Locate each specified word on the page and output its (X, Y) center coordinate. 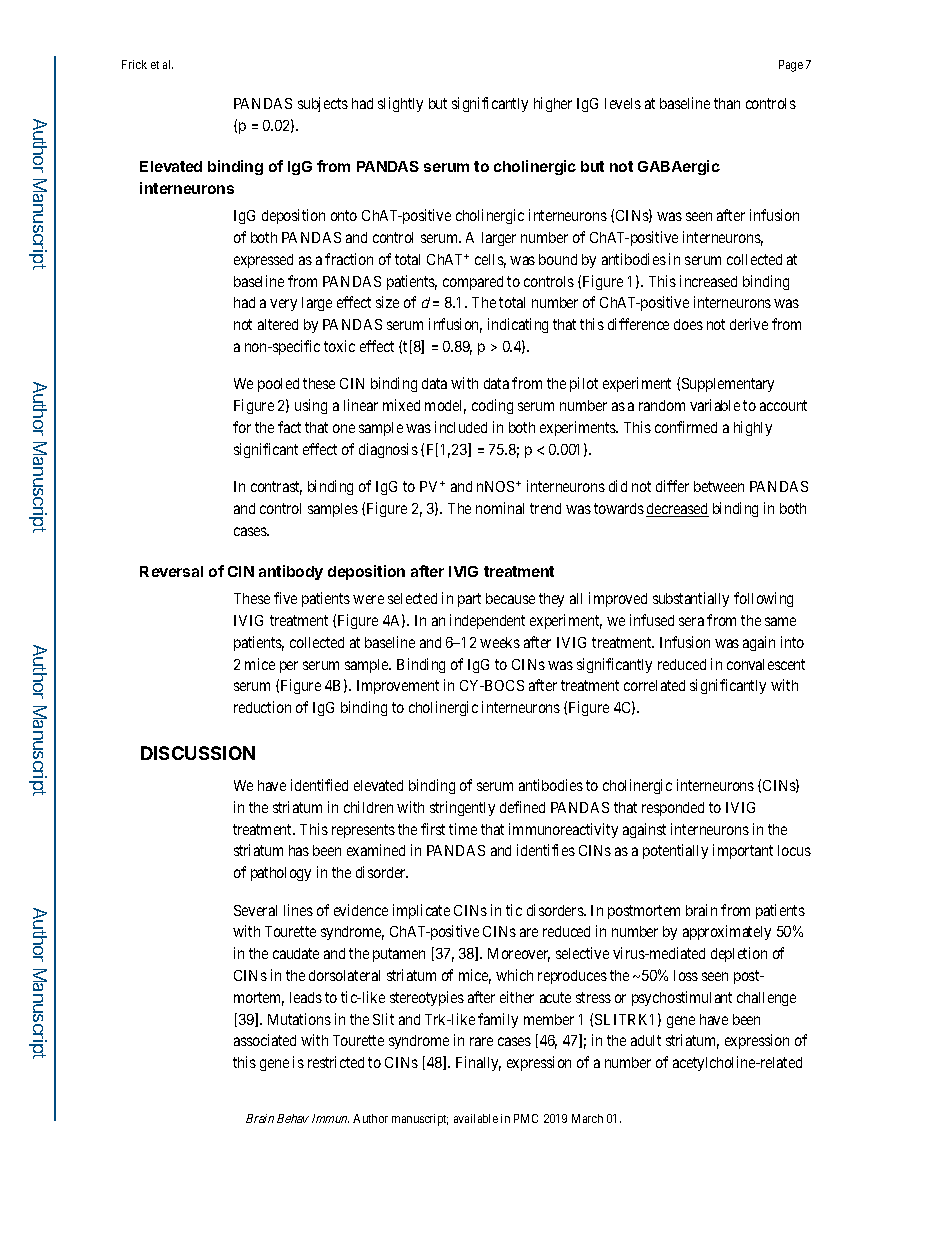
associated (265, 1040)
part (469, 600)
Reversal (171, 571)
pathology (281, 874)
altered (278, 324)
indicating (518, 325)
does (688, 324)
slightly (400, 104)
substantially (691, 599)
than (727, 103)
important (743, 851)
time (463, 829)
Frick (134, 64)
